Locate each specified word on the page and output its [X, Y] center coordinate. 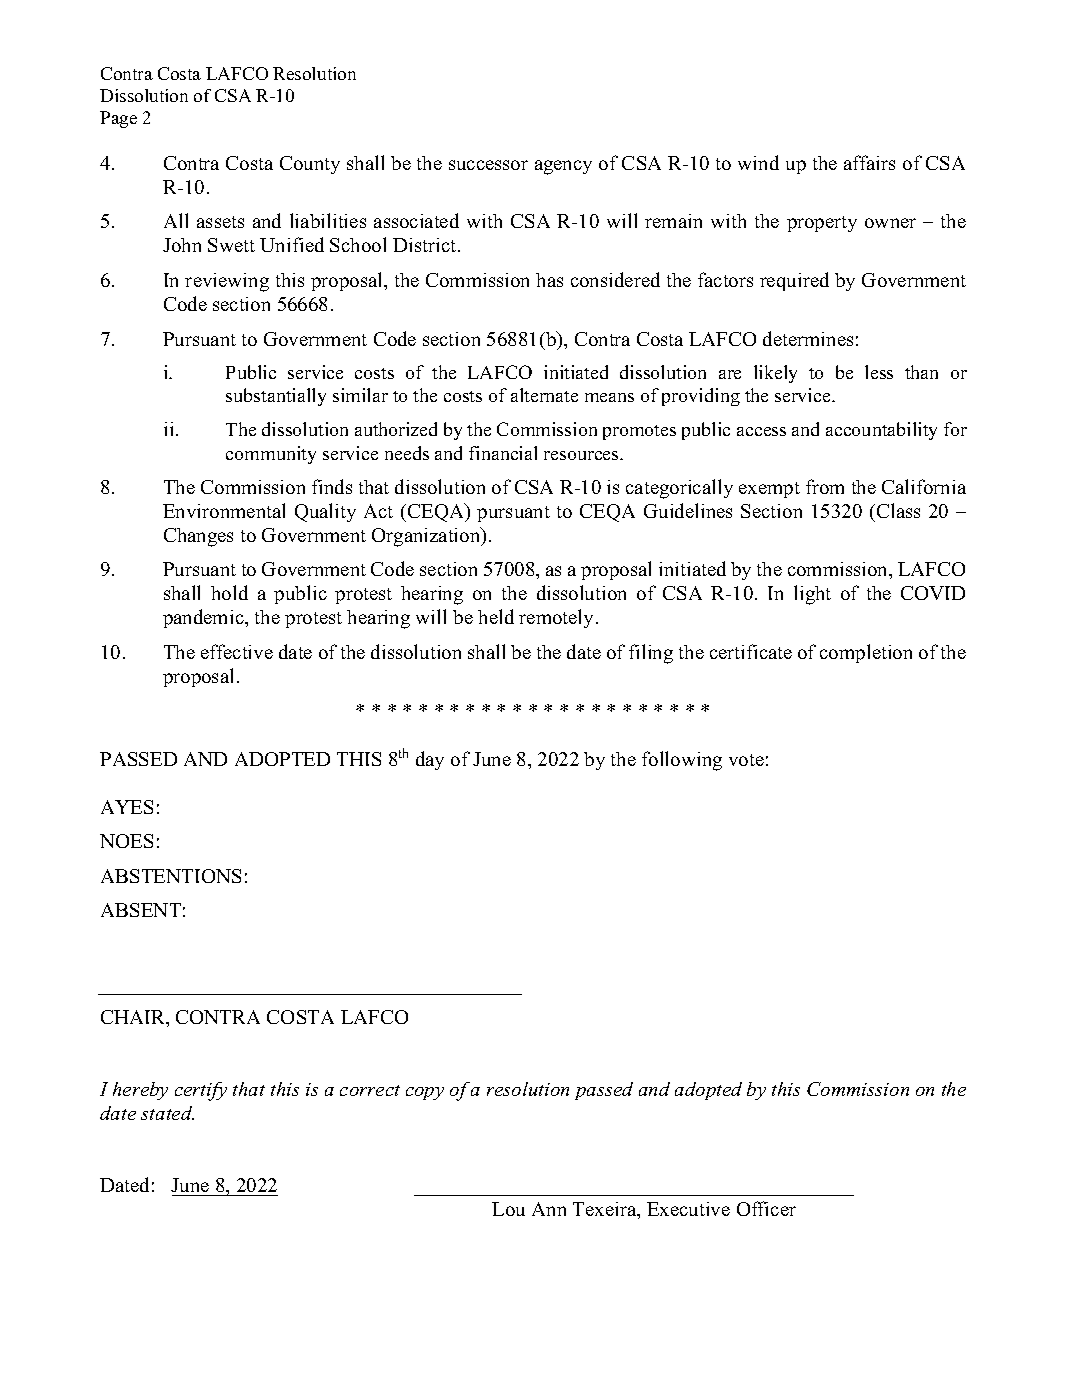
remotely [558, 618]
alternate [544, 395]
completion [866, 653]
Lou [508, 1209]
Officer [766, 1208]
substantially [276, 397]
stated [167, 1113]
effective [237, 651]
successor [488, 165]
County [310, 165]
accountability [881, 431]
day [430, 760]
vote [746, 760]
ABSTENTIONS [171, 876]
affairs [869, 162]
